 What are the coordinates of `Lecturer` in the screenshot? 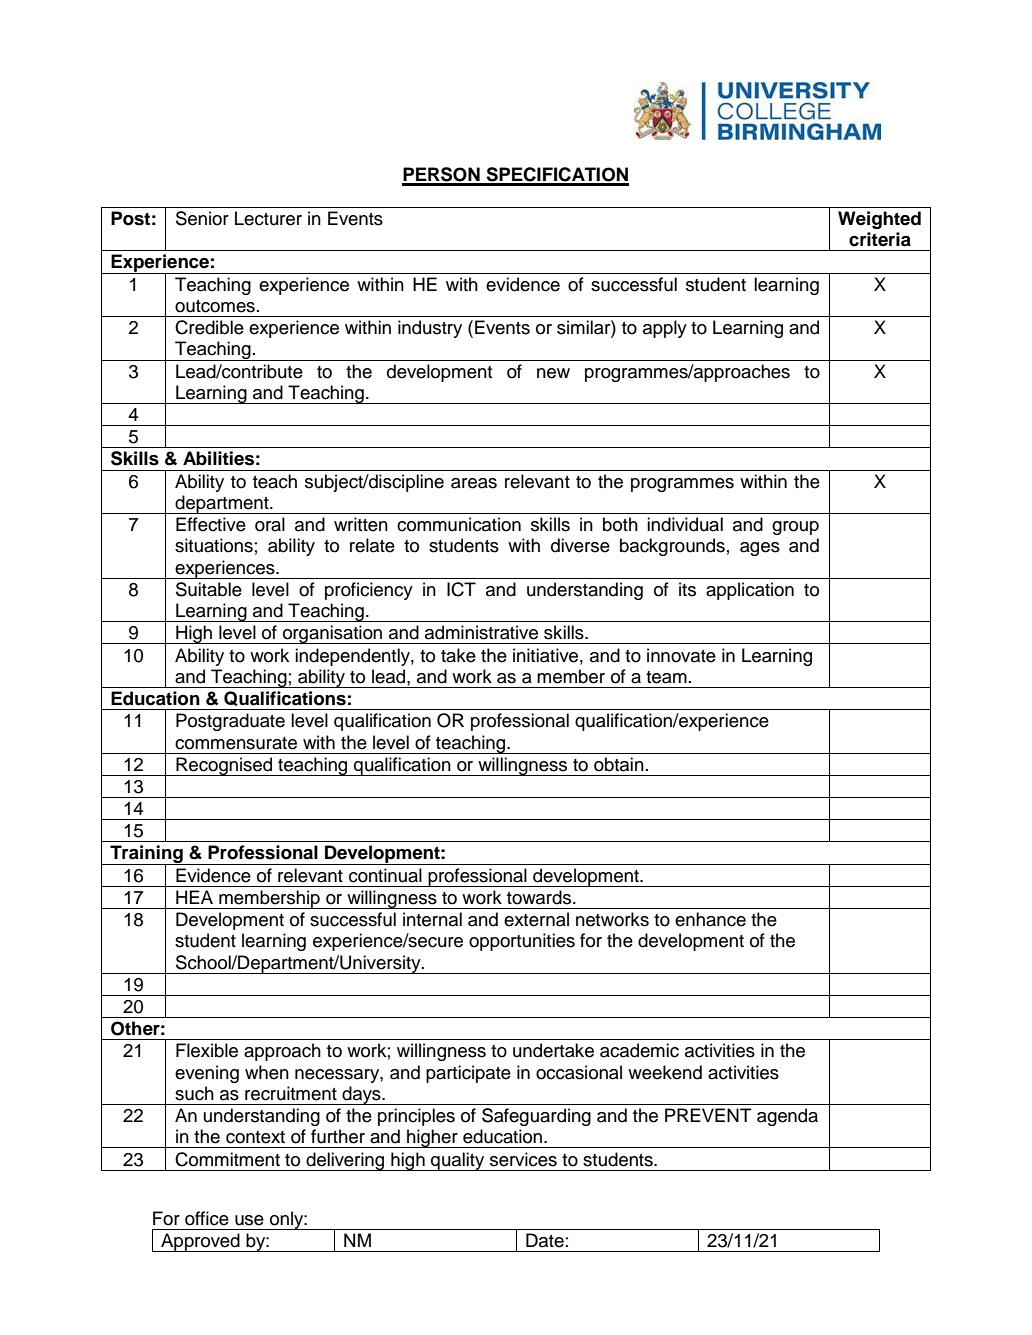 It's located at (268, 218).
